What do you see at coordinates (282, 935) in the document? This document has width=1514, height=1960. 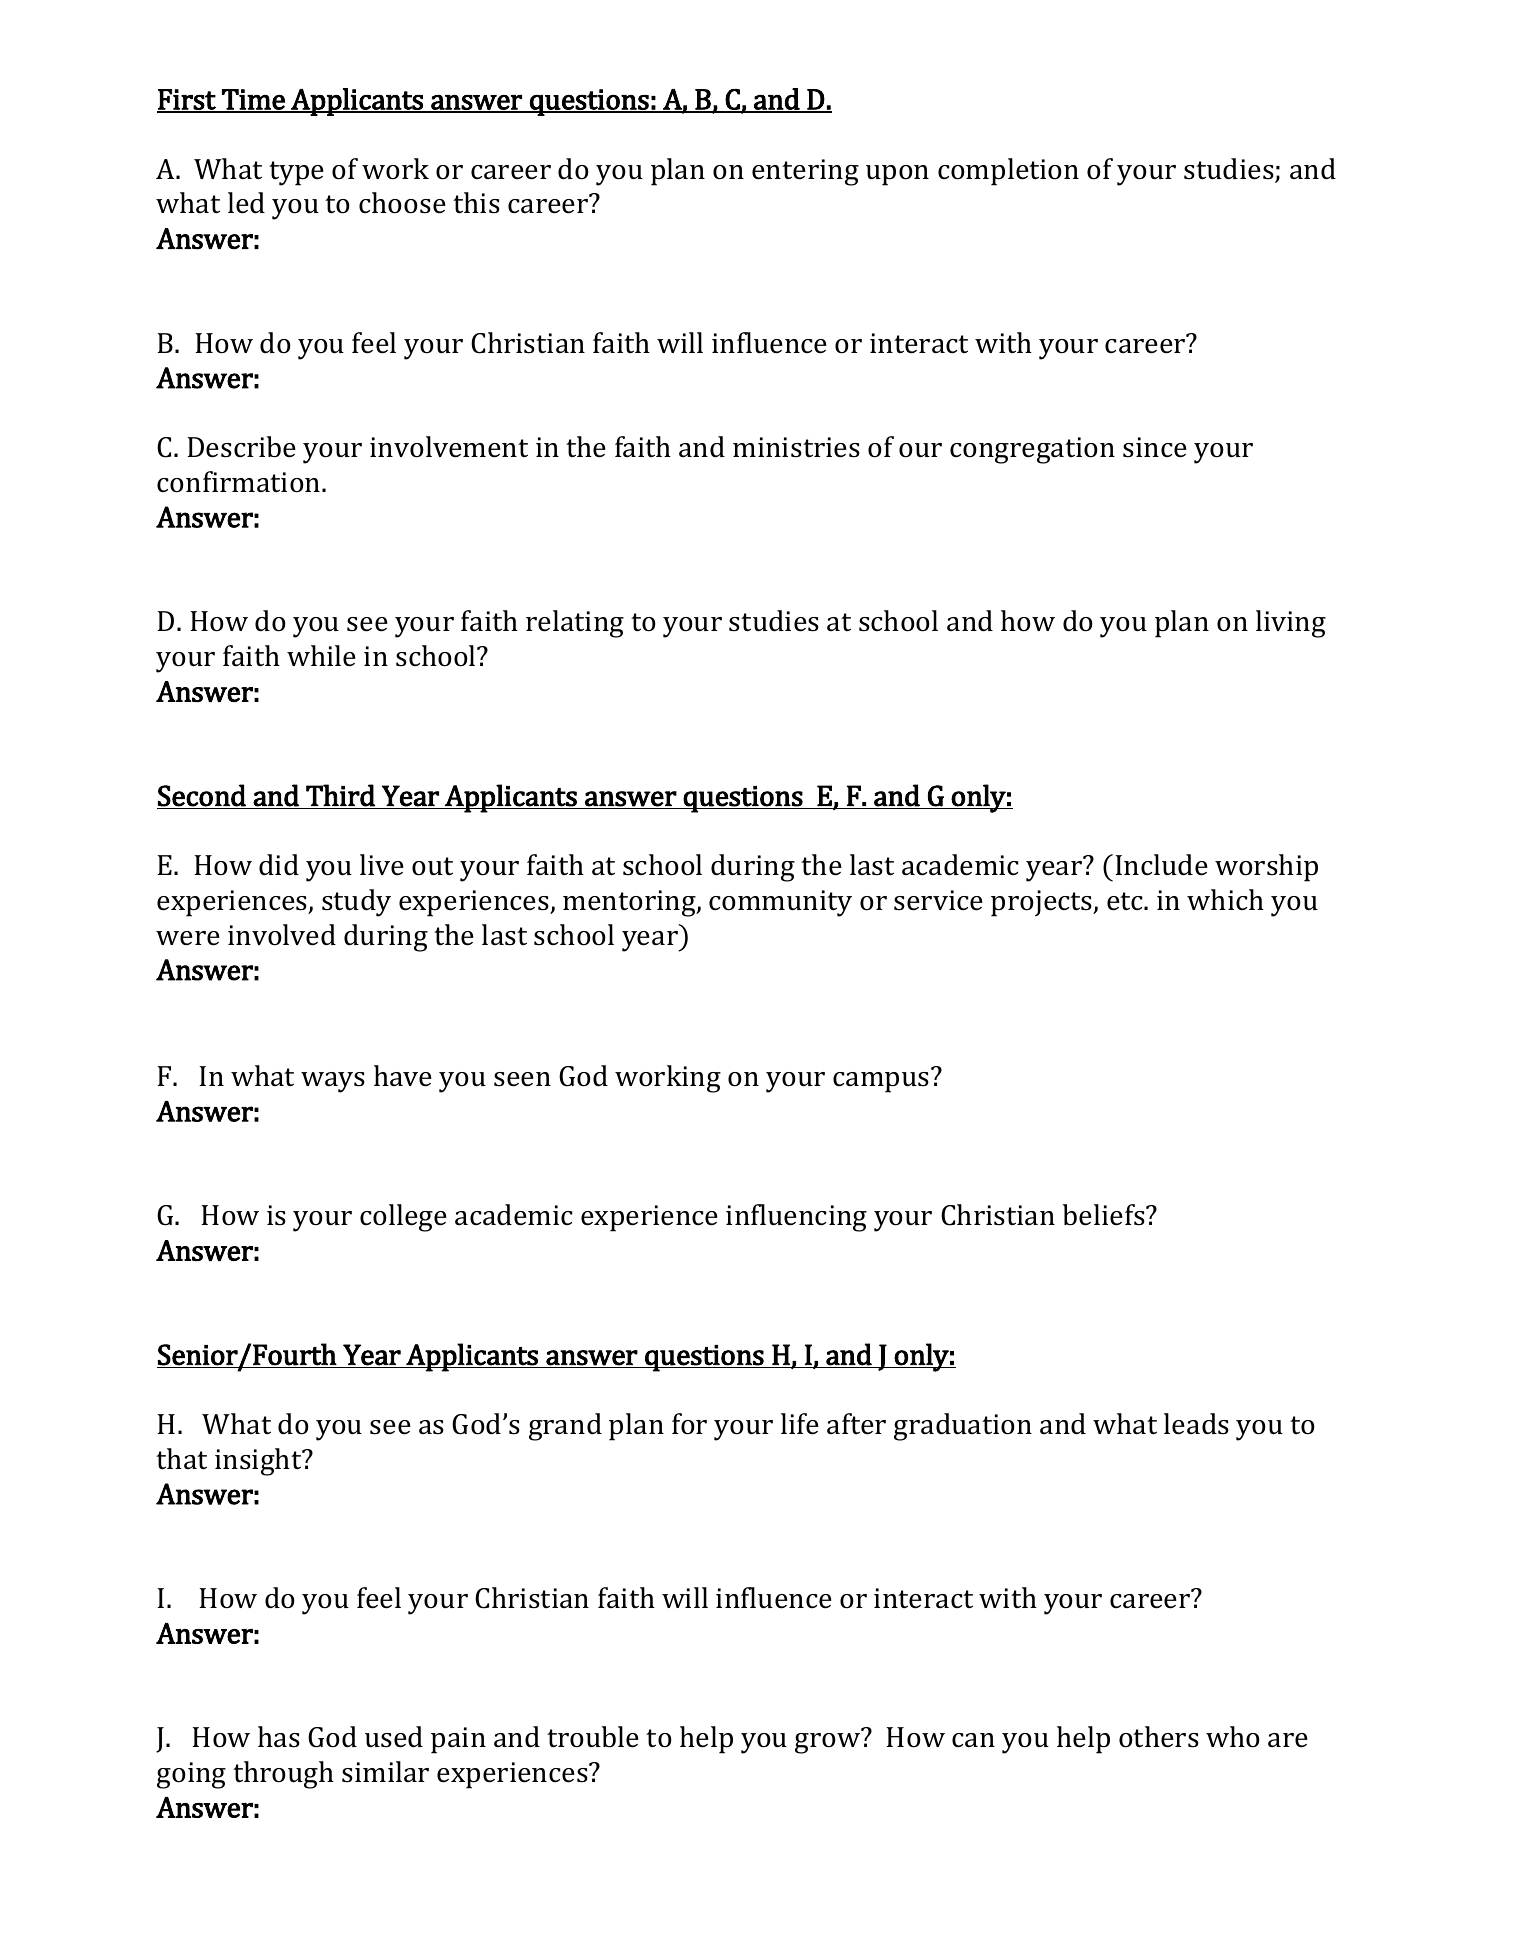 I see `involved` at bounding box center [282, 935].
